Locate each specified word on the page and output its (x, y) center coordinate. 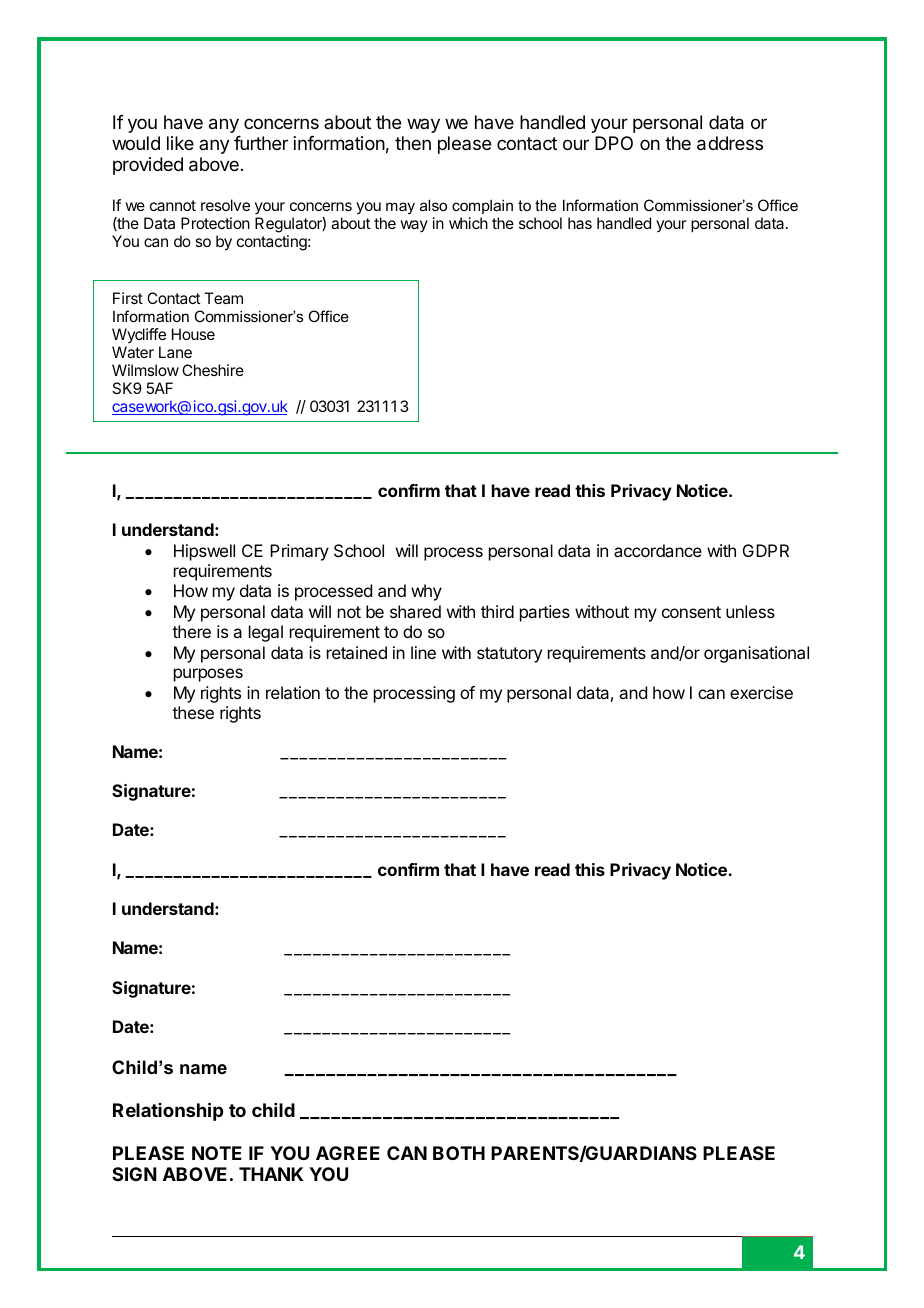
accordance (658, 550)
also (433, 205)
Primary (299, 552)
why (426, 592)
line (423, 652)
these (193, 712)
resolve (225, 205)
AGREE (348, 1153)
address (730, 143)
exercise (761, 692)
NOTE (217, 1153)
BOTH (459, 1153)
